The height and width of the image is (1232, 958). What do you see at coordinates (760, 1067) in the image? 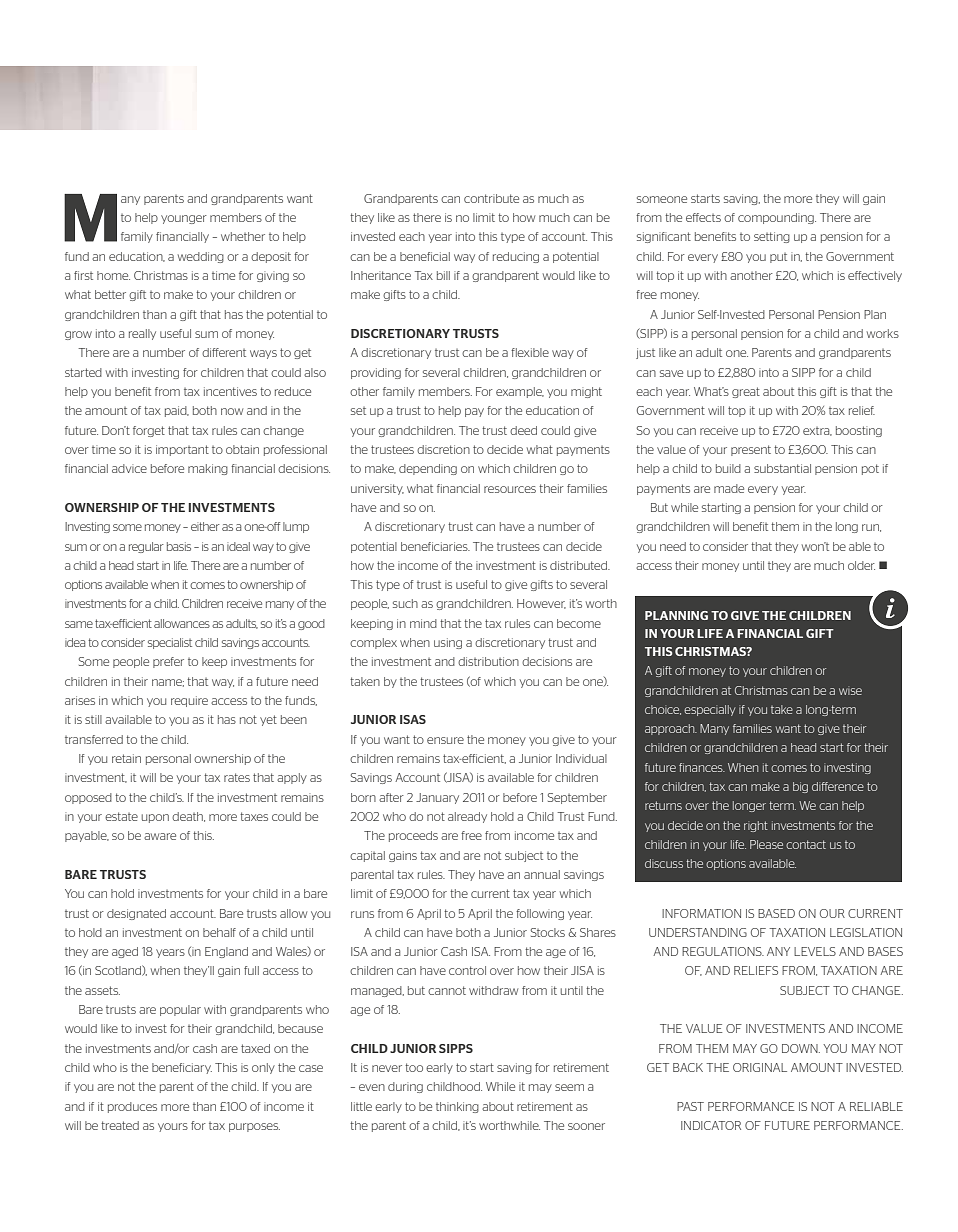
I see `ORIGINAL` at bounding box center [760, 1067].
